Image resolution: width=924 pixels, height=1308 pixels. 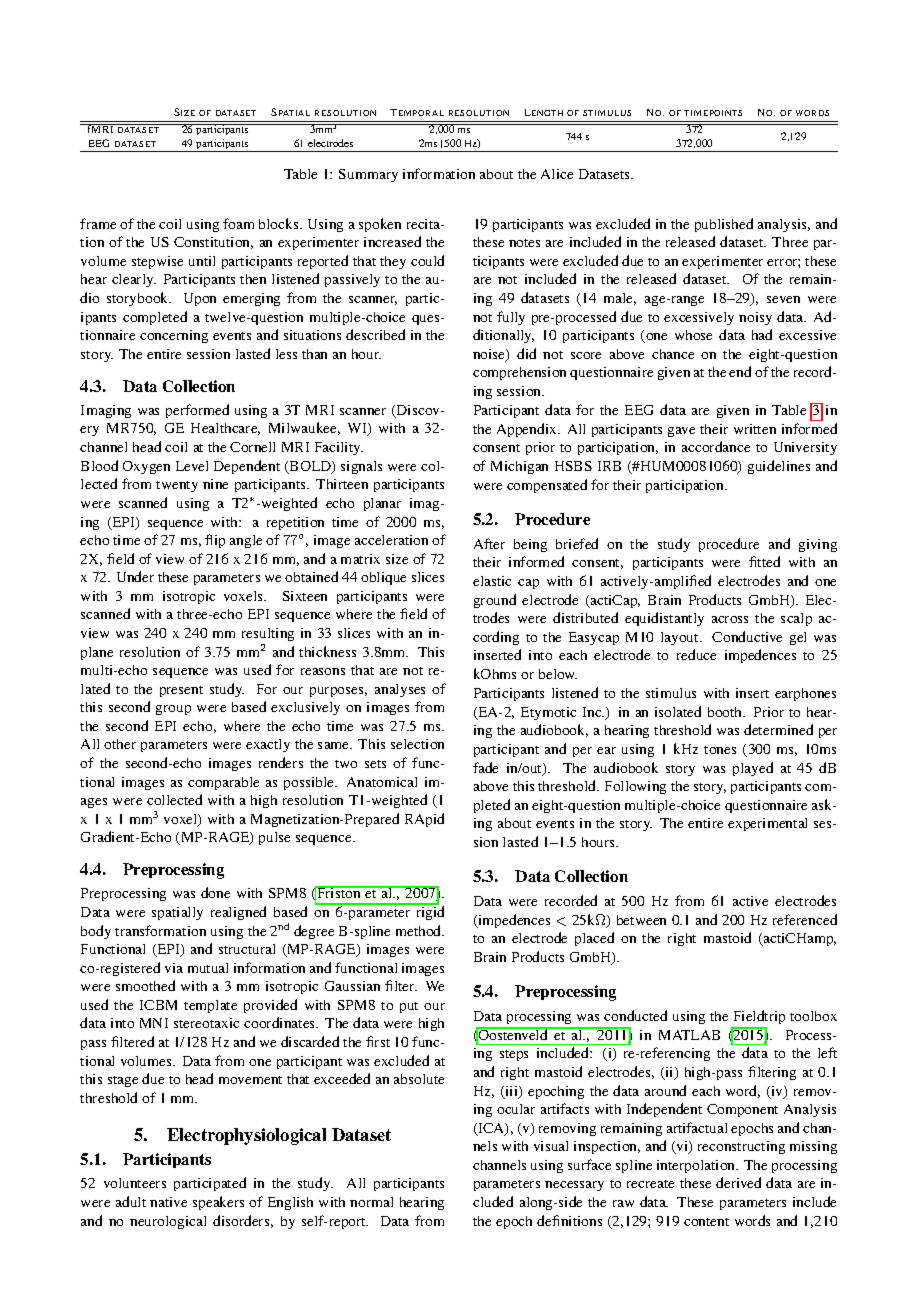 What do you see at coordinates (805, 919) in the screenshot?
I see `referenced` at bounding box center [805, 919].
